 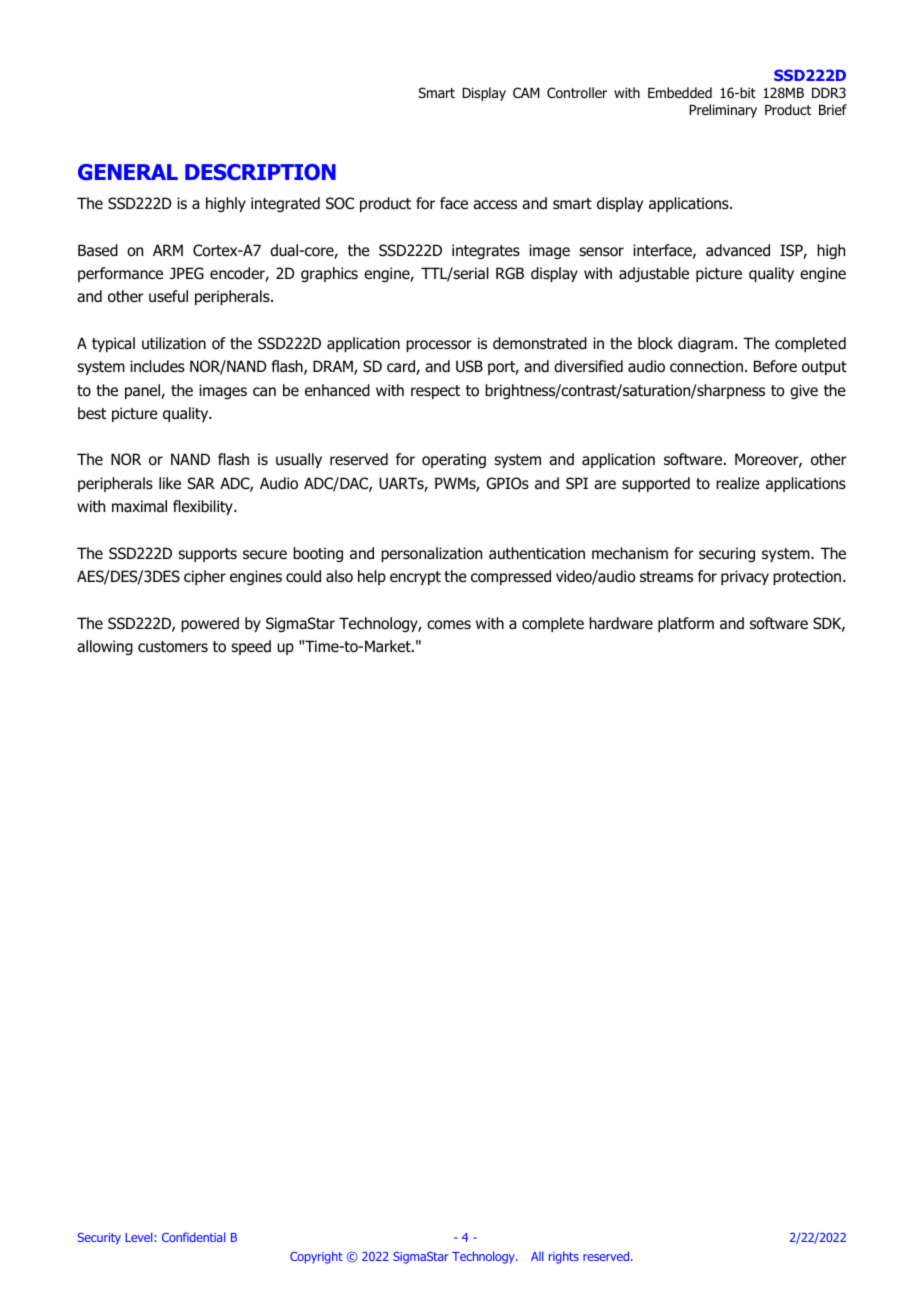 I want to click on diagram, so click(x=705, y=344).
